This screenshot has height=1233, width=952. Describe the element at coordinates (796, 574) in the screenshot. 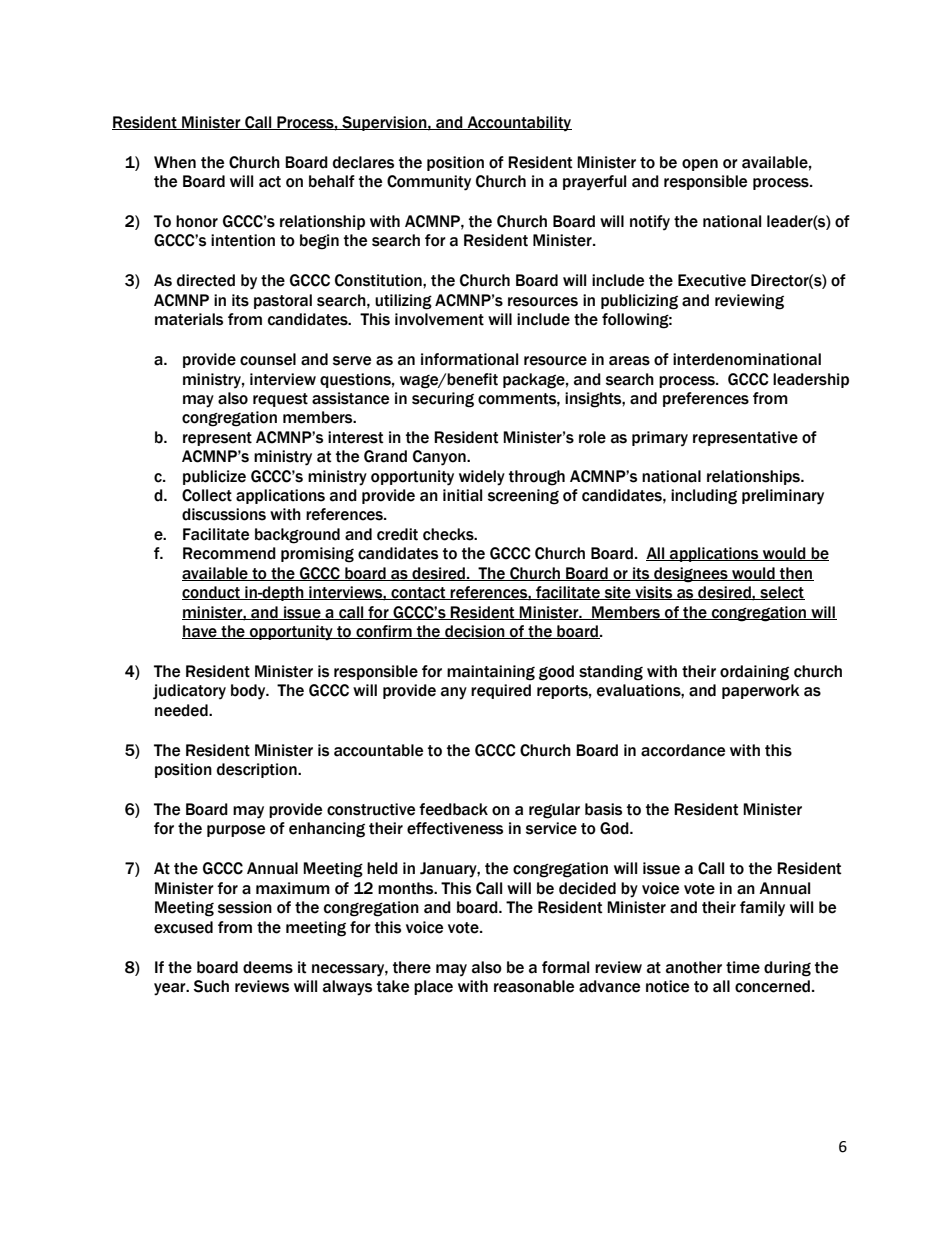

I see `then` at that location.
